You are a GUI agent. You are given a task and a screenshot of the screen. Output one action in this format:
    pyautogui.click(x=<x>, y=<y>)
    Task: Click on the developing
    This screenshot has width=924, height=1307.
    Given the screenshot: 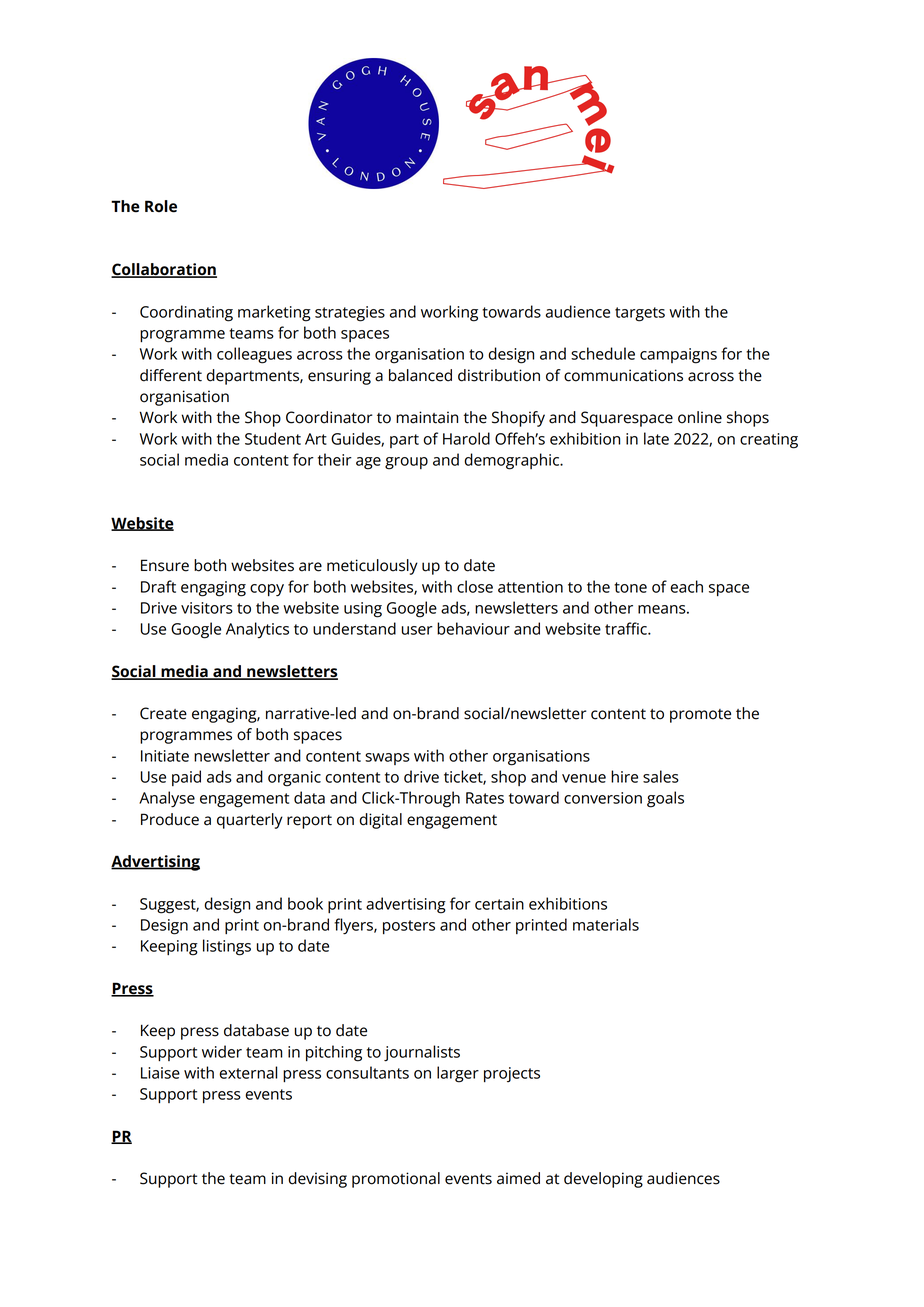 What is the action you would take?
    pyautogui.click(x=603, y=1180)
